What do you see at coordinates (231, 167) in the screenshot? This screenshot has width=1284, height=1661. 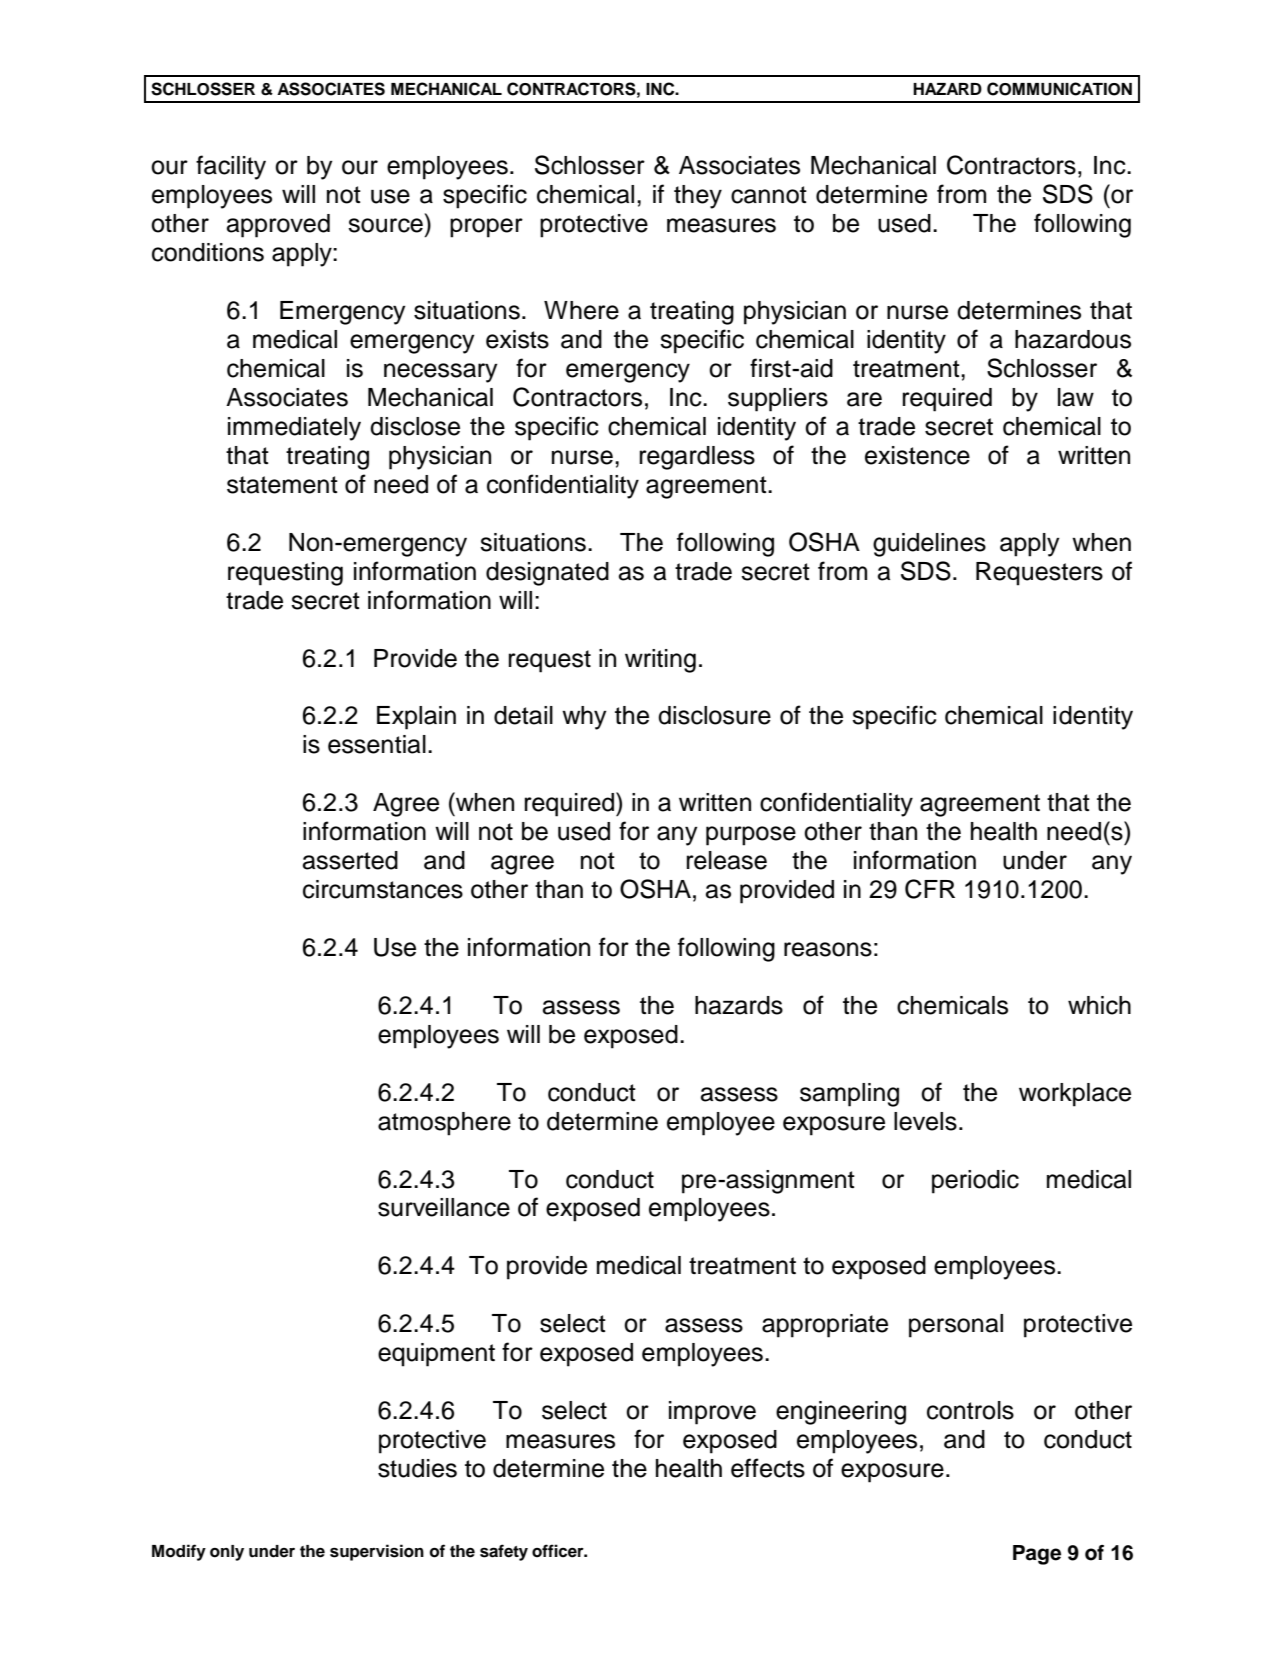 I see `facility` at bounding box center [231, 167].
